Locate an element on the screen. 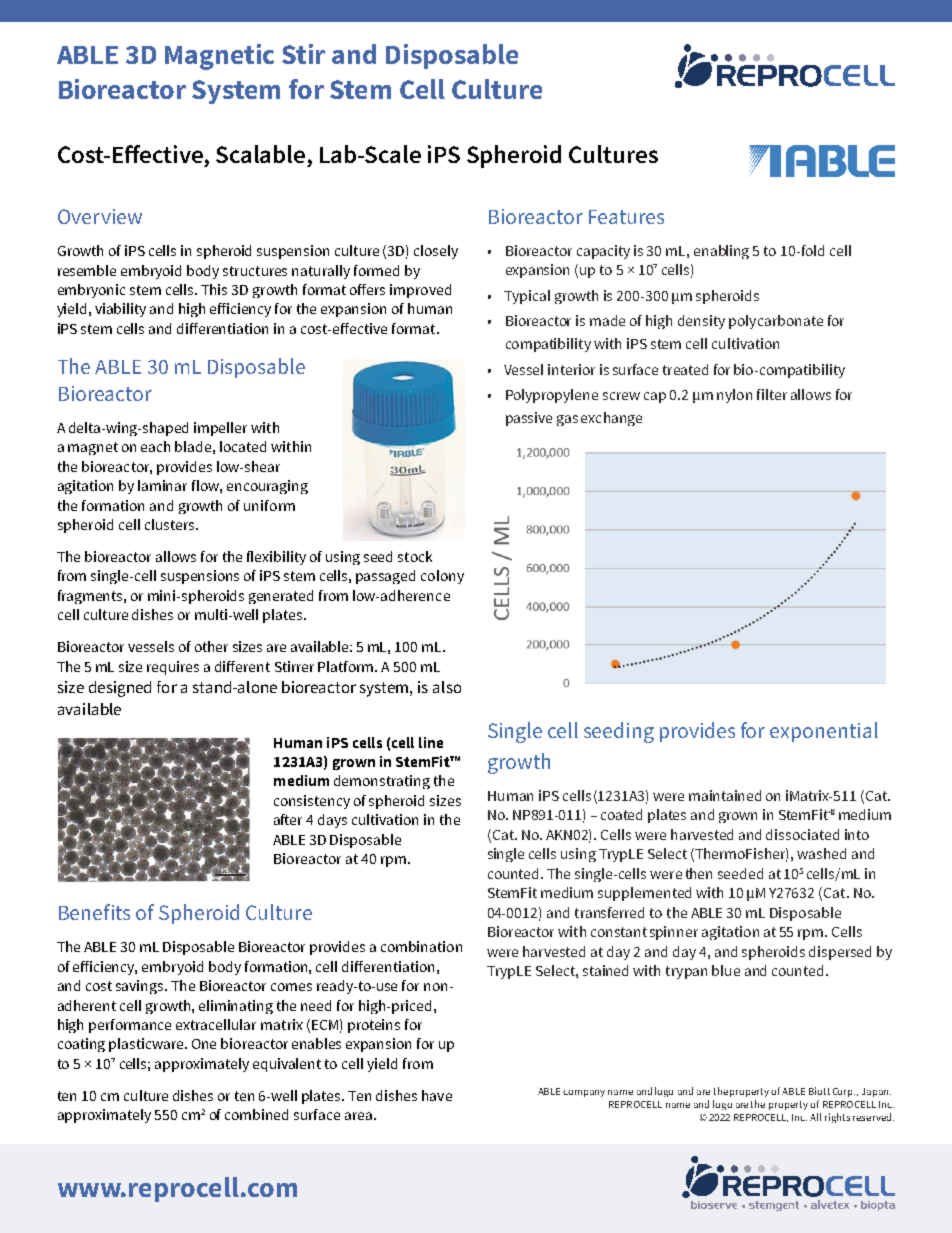  This is located at coordinates (214, 289).
